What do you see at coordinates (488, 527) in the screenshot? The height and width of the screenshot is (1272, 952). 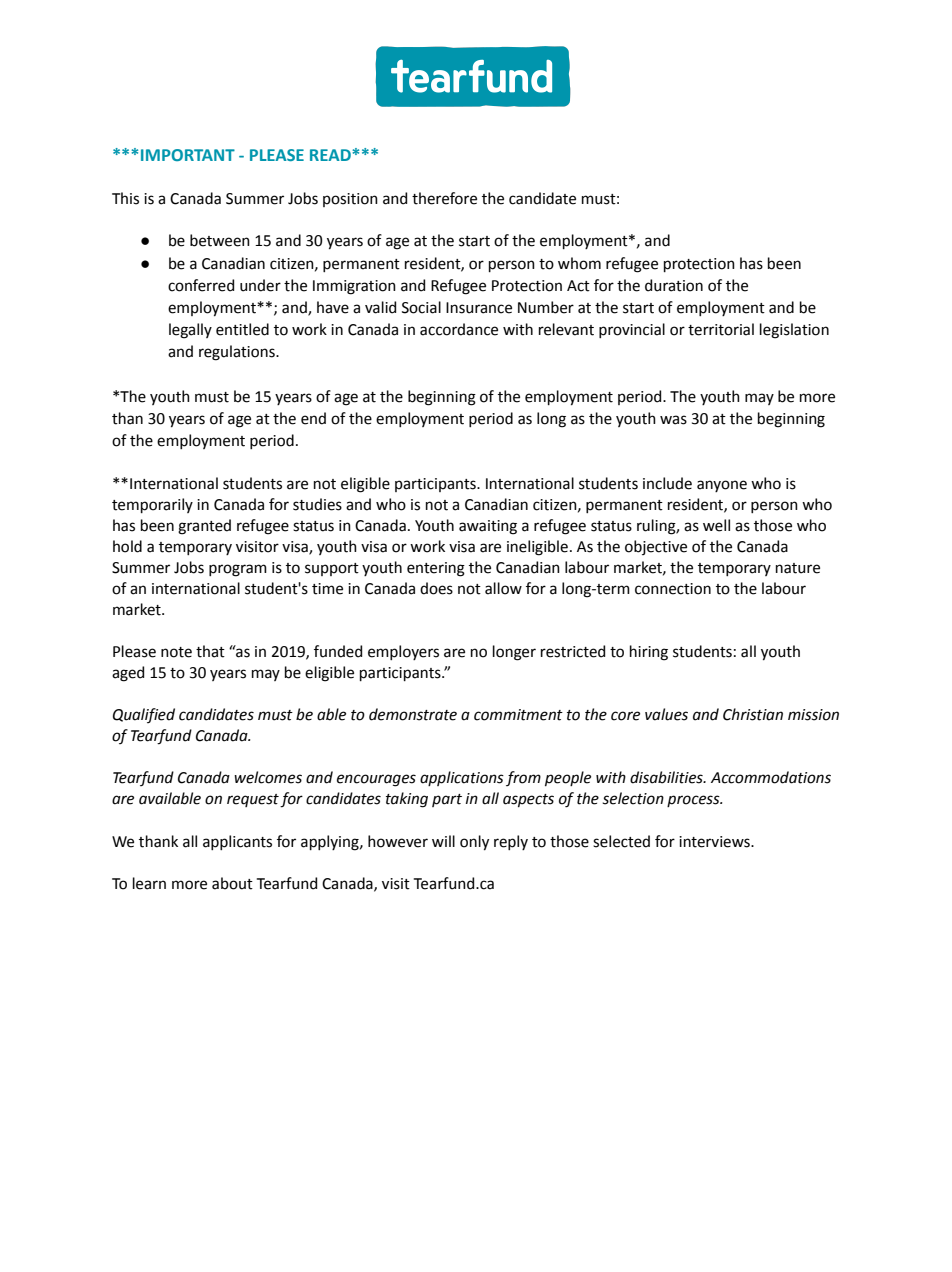 I see `awaiting` at bounding box center [488, 527].
